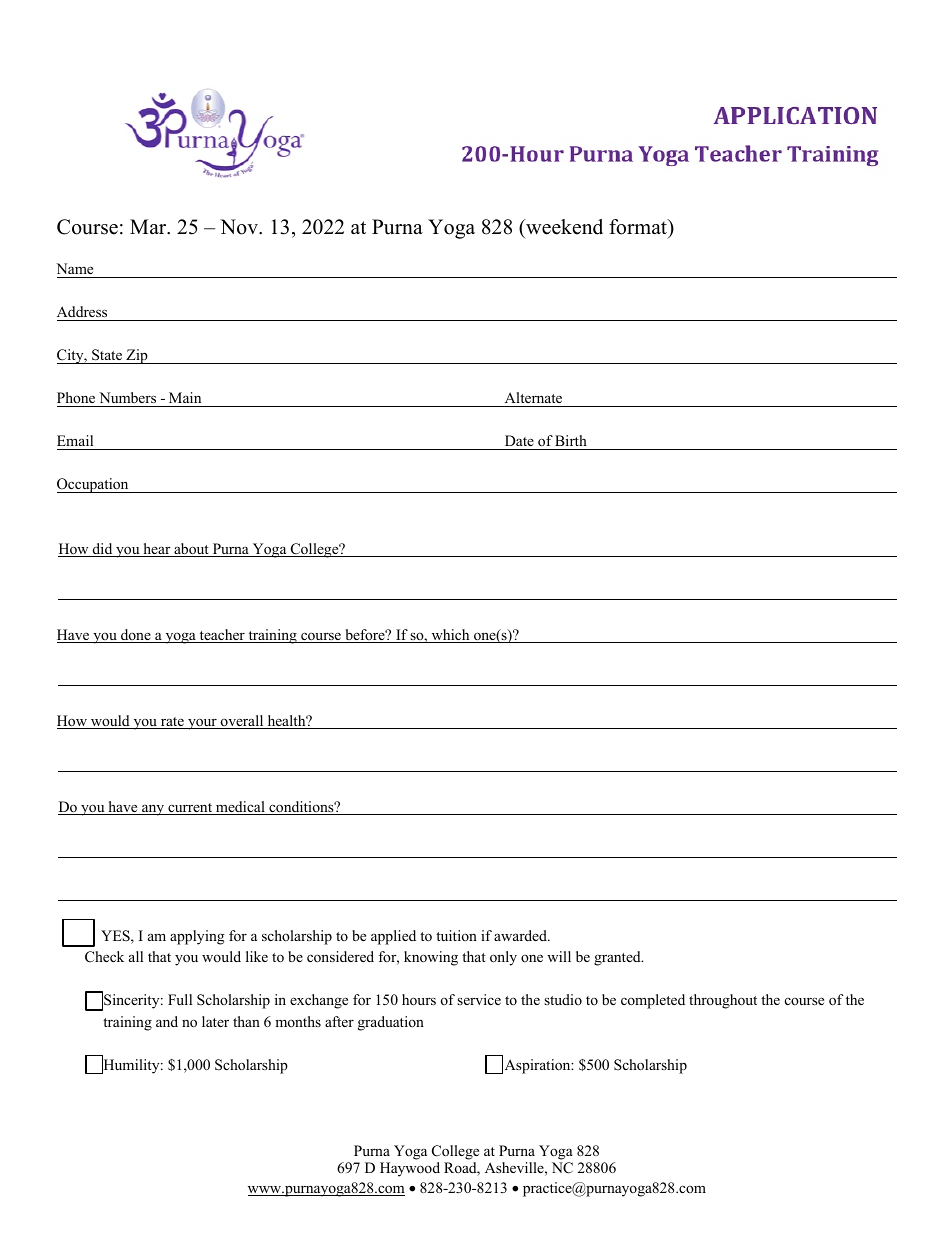 Image resolution: width=952 pixels, height=1233 pixels. Describe the element at coordinates (618, 958) in the image. I see `granted` at that location.
